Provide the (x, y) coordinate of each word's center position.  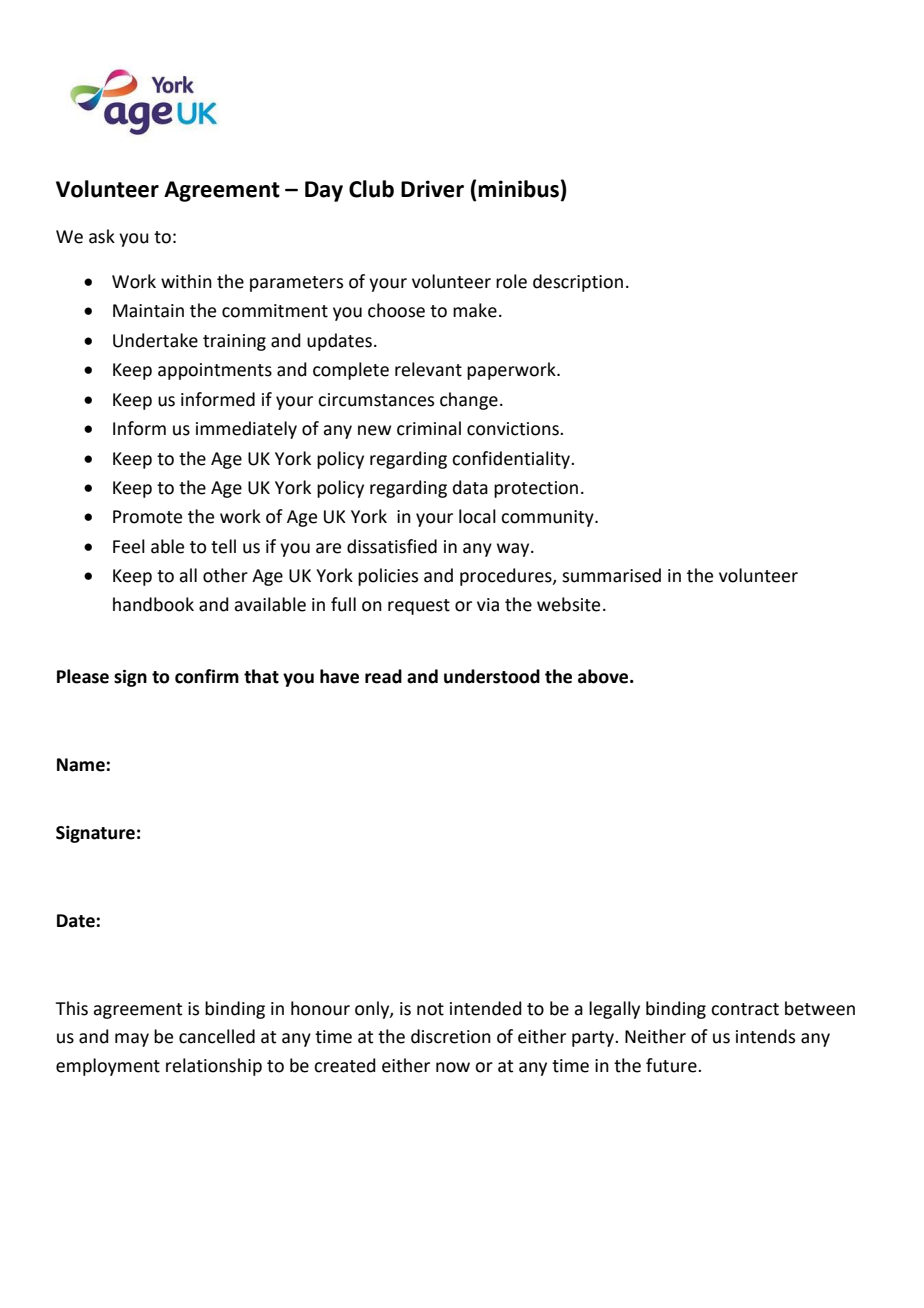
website (568, 604)
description (578, 283)
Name (82, 765)
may (132, 1040)
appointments (215, 371)
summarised (611, 575)
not (430, 1009)
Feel (129, 546)
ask (102, 236)
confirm (207, 676)
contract (745, 1009)
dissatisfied (392, 546)
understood (492, 676)
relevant (428, 369)
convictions (514, 429)
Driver (432, 189)
